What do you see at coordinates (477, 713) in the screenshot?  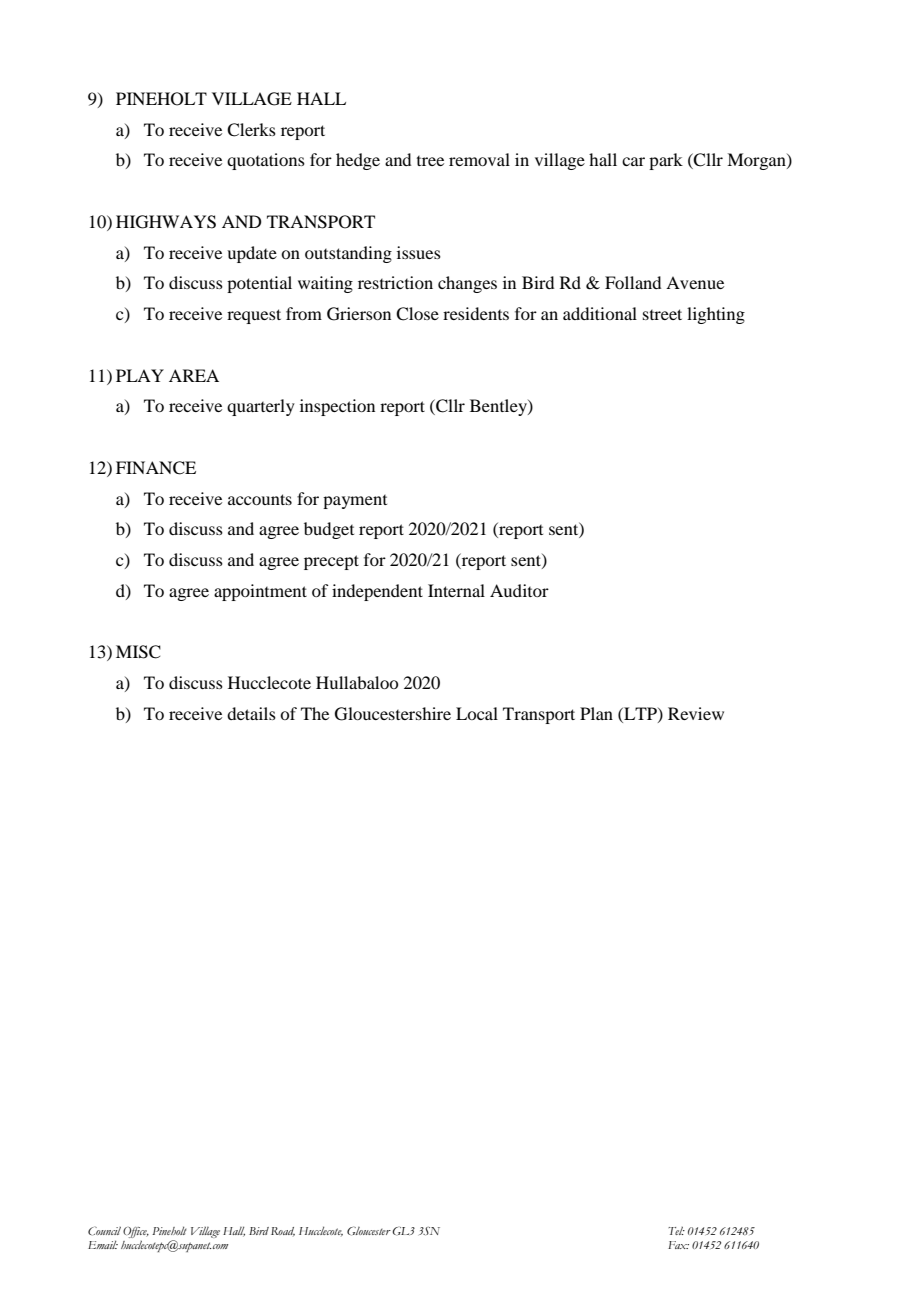 I see `Local` at bounding box center [477, 713].
